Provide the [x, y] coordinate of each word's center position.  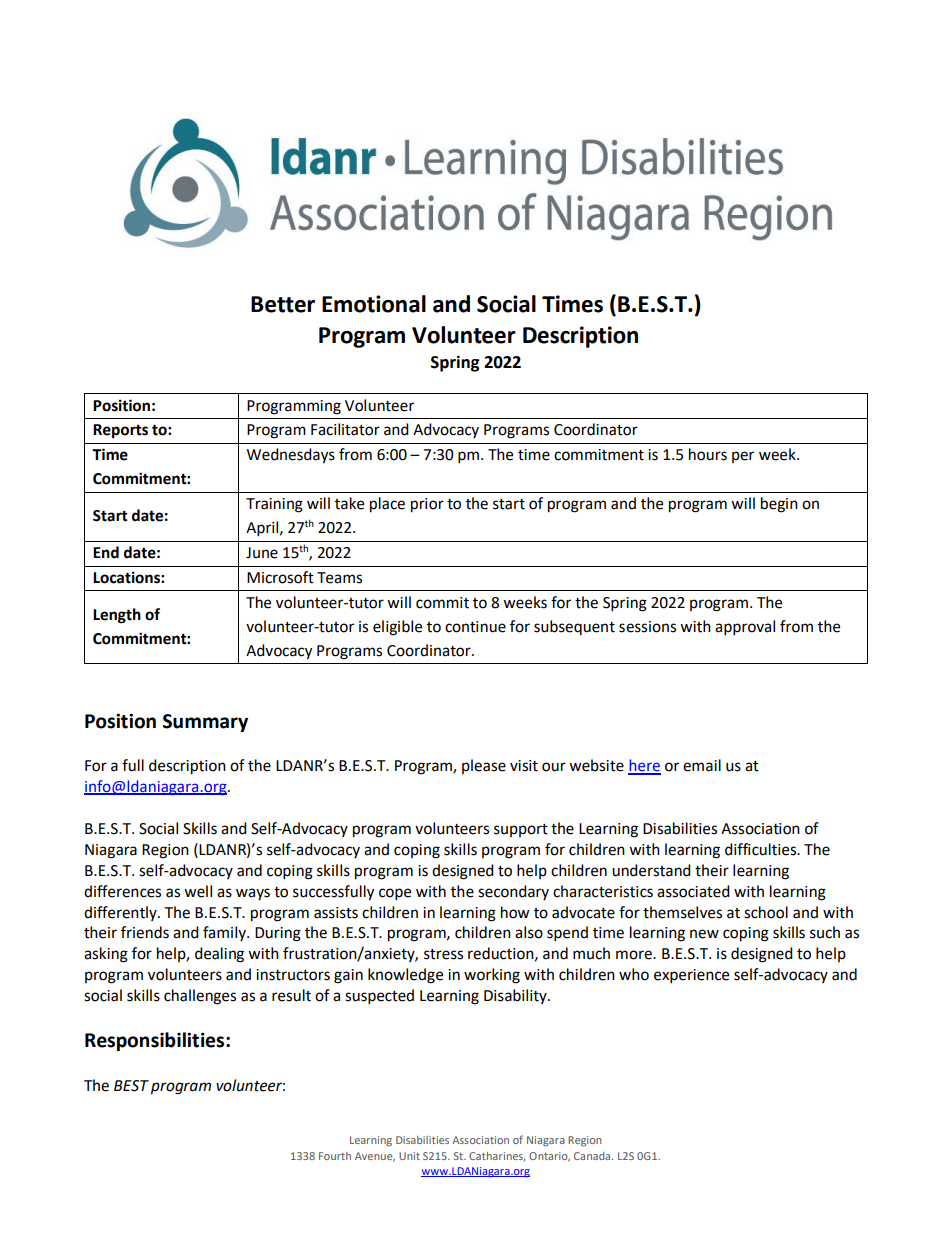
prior [427, 505]
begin [779, 505]
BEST [131, 1086]
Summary [205, 723]
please [484, 766]
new [704, 934]
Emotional [374, 304]
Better [283, 304]
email [702, 765]
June [262, 553]
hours [708, 454]
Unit [409, 1156]
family [225, 933]
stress [443, 954]
